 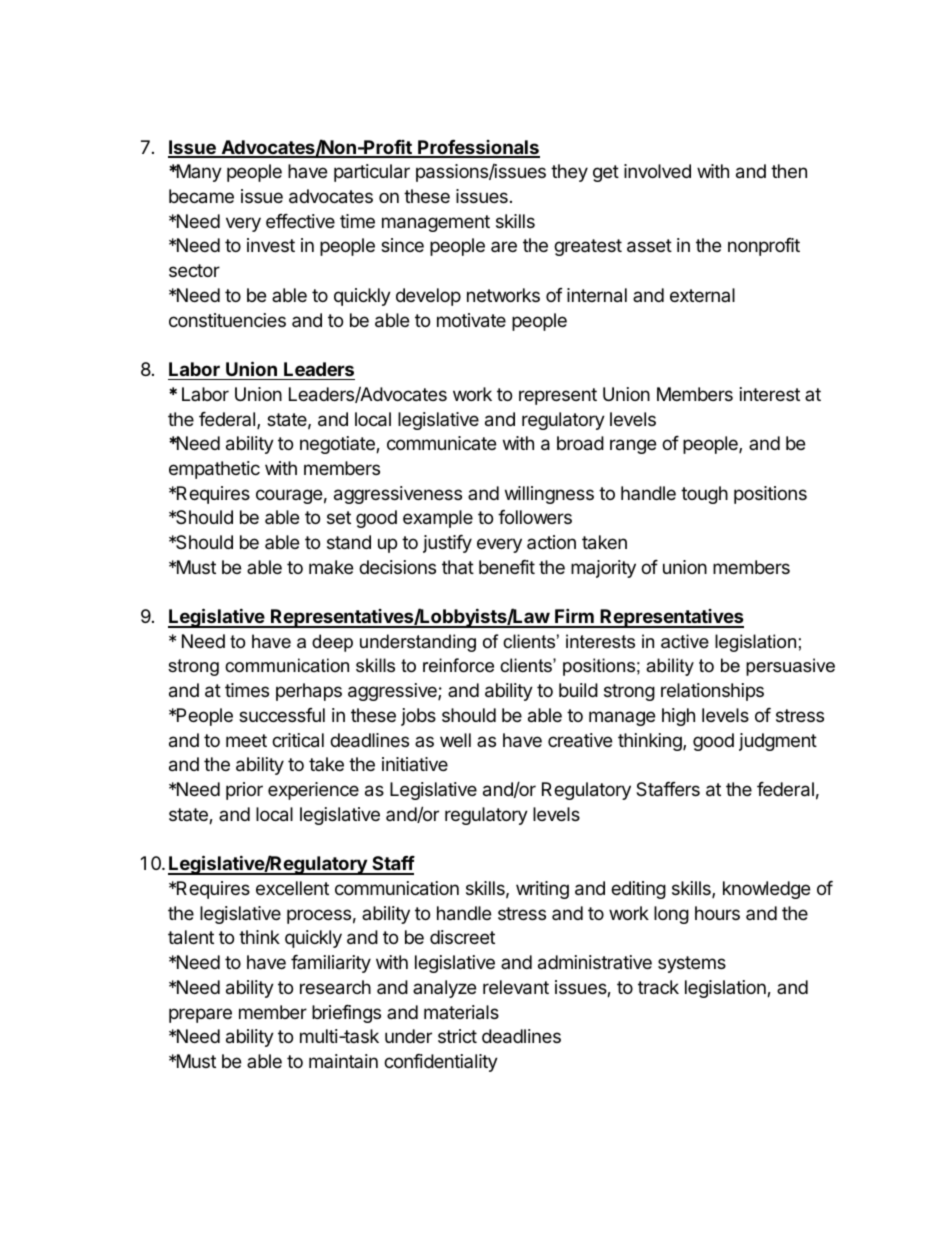 What do you see at coordinates (657, 171) in the screenshot?
I see `involved` at bounding box center [657, 171].
